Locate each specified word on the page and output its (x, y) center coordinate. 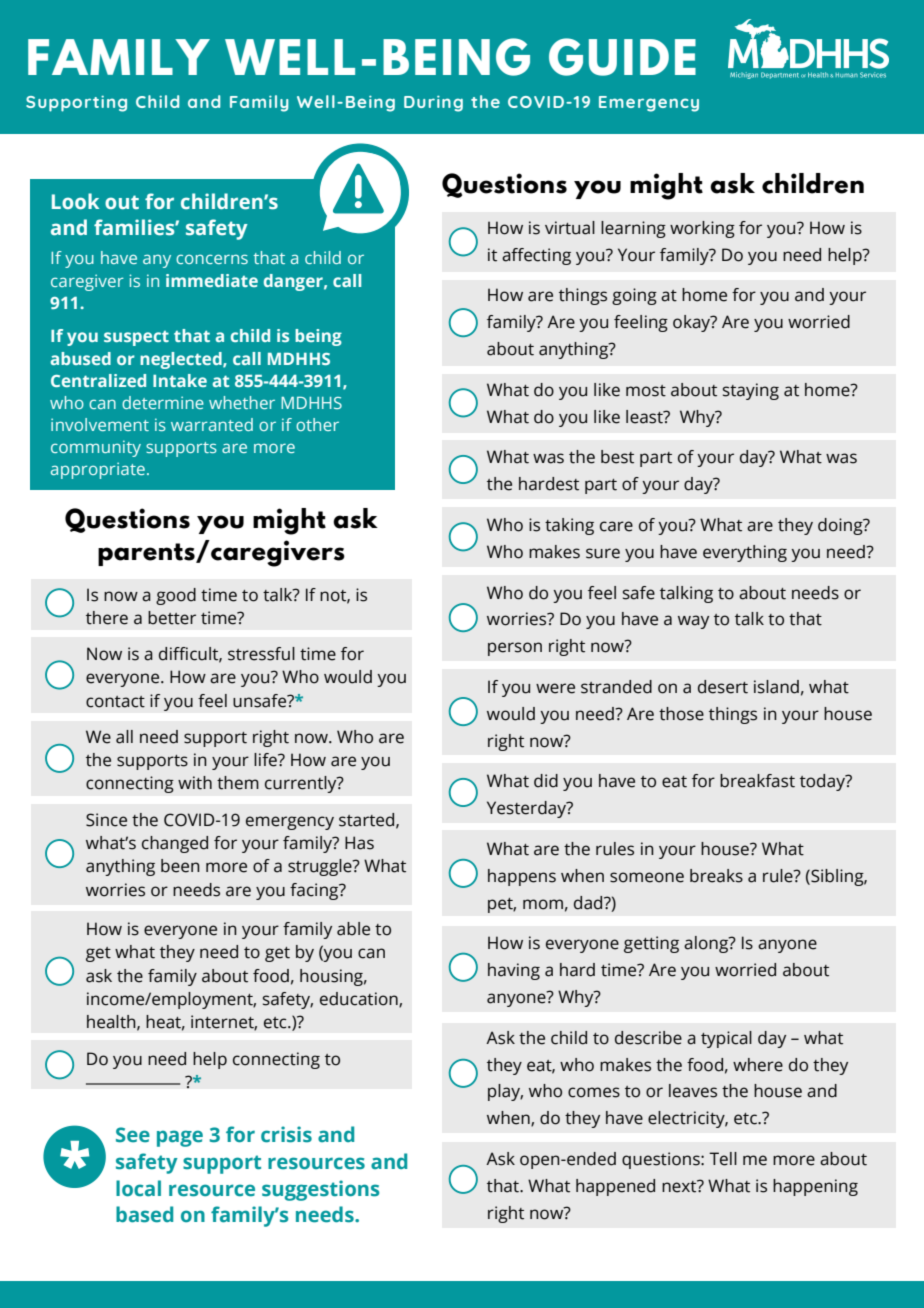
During (433, 104)
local (138, 1188)
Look (75, 201)
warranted (212, 424)
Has (359, 843)
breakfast (757, 781)
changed (175, 844)
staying (751, 391)
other (317, 424)
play (505, 1092)
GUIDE (622, 57)
